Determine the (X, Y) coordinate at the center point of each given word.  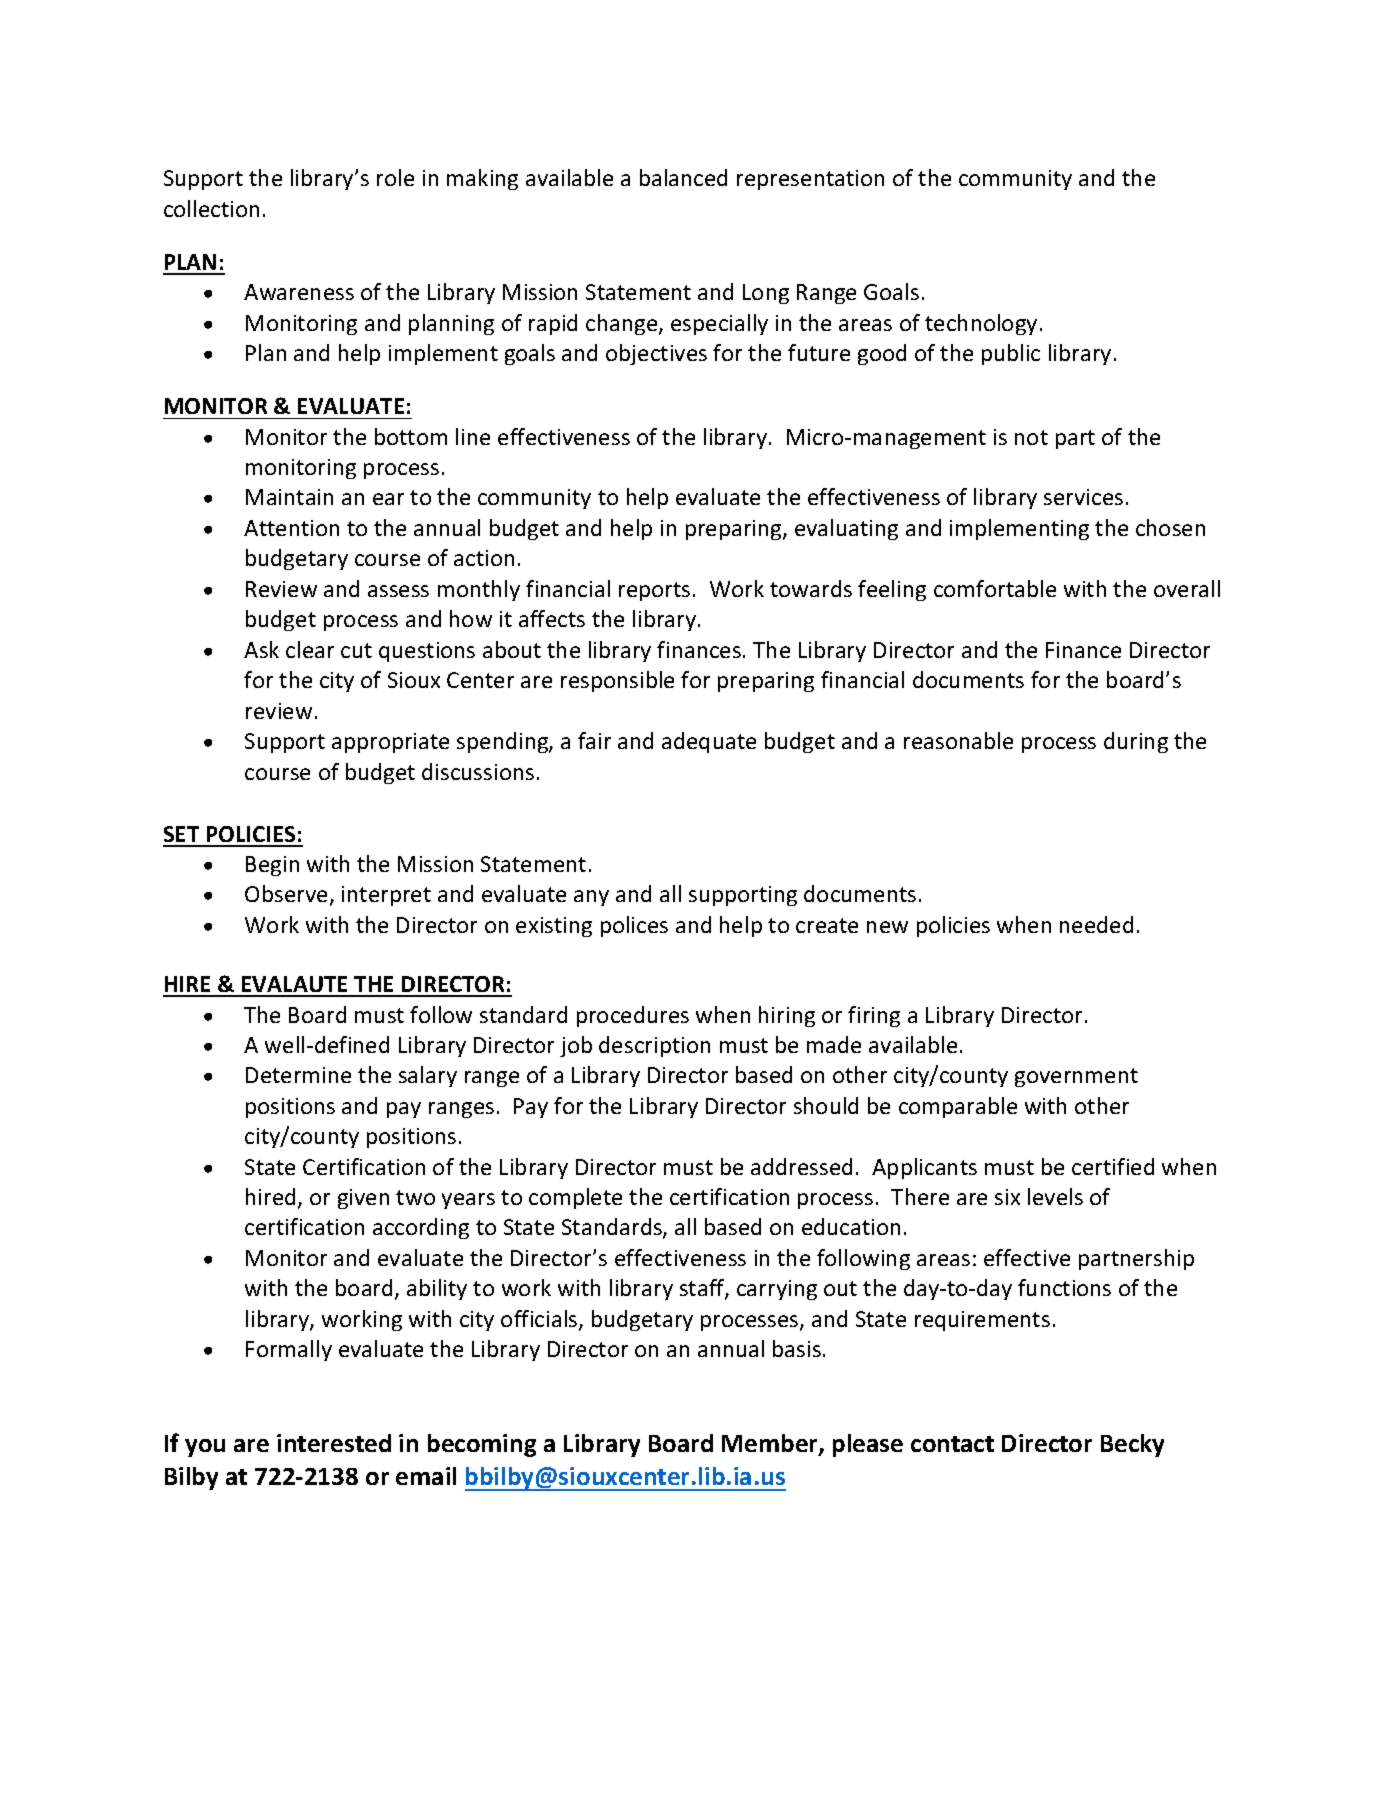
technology (981, 324)
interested (334, 1443)
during (1136, 742)
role (395, 177)
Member (771, 1444)
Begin (272, 866)
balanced (683, 177)
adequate (709, 742)
